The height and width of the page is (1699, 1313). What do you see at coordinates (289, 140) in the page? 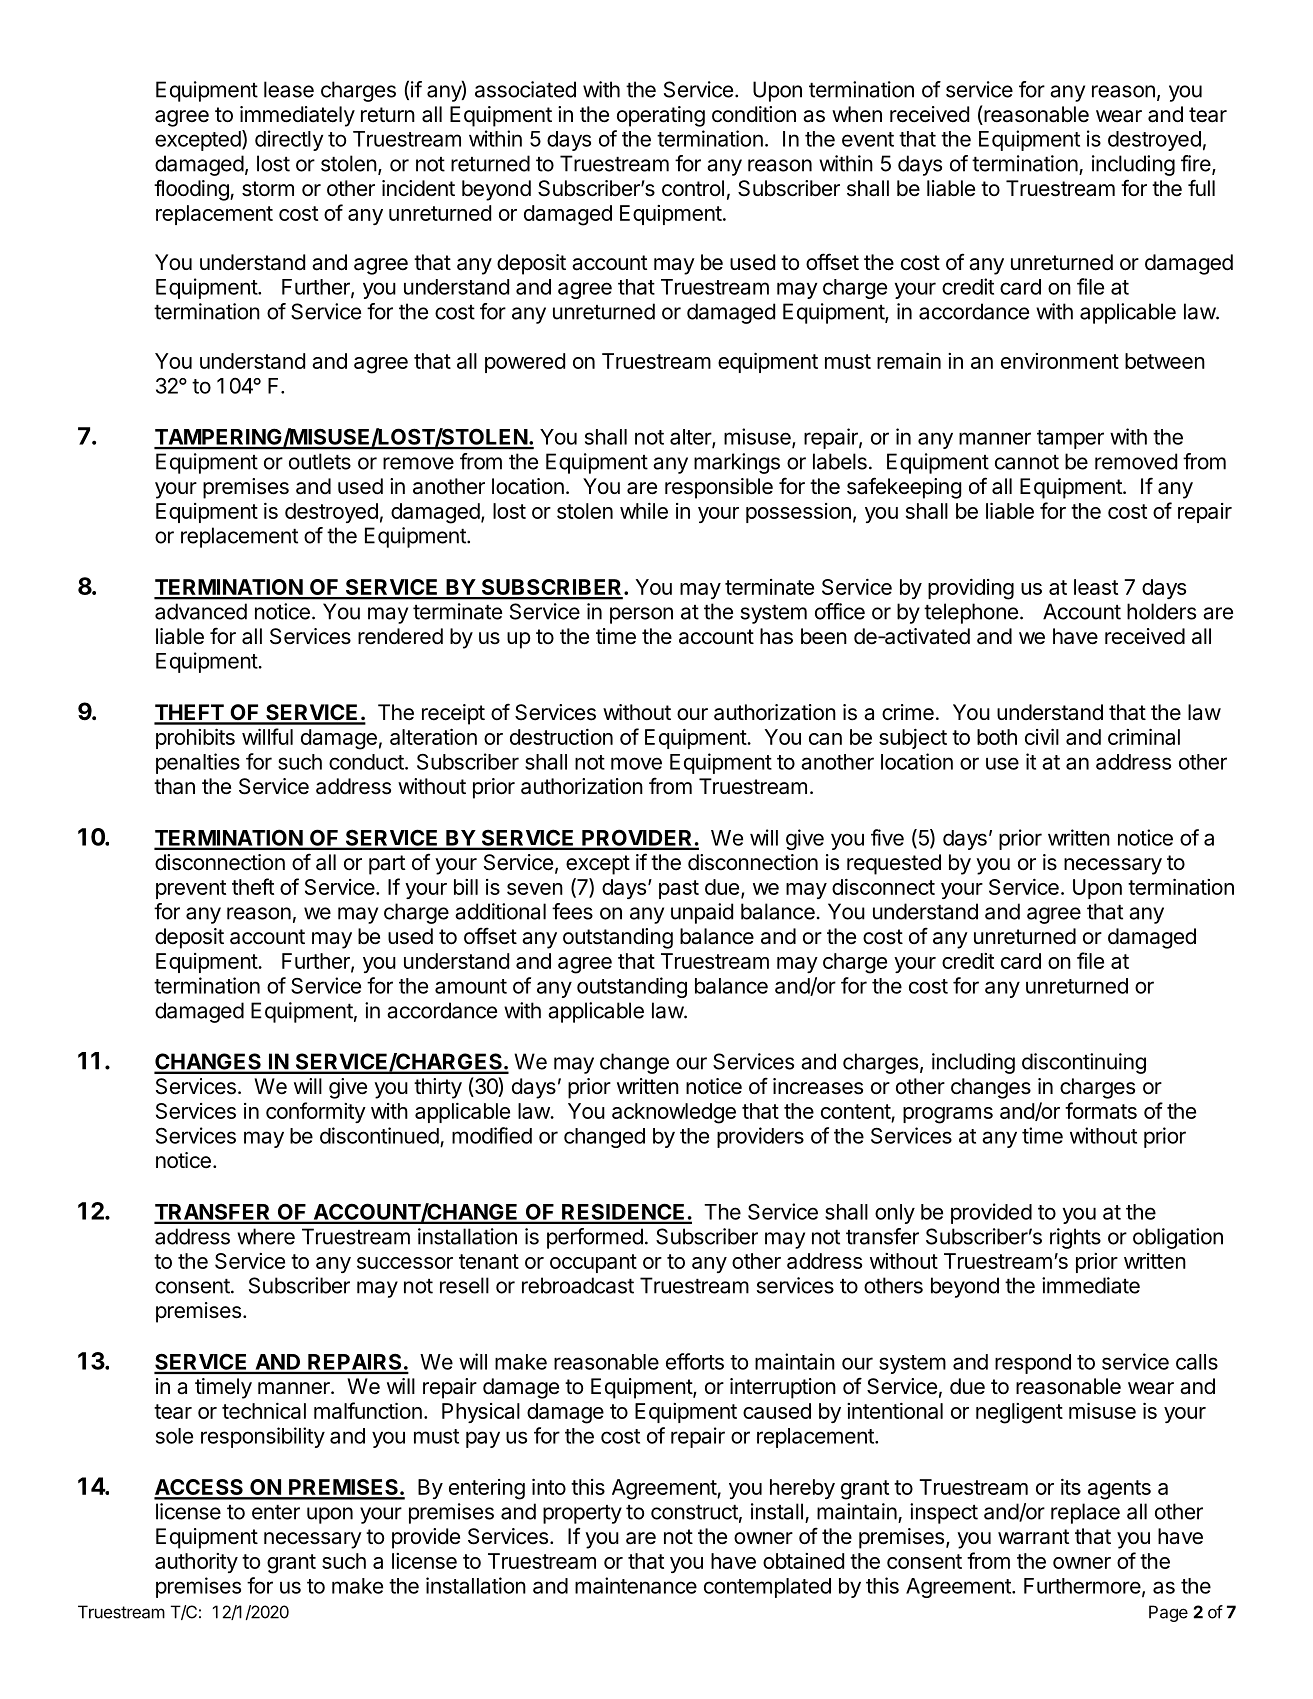
I see `directly` at bounding box center [289, 140].
